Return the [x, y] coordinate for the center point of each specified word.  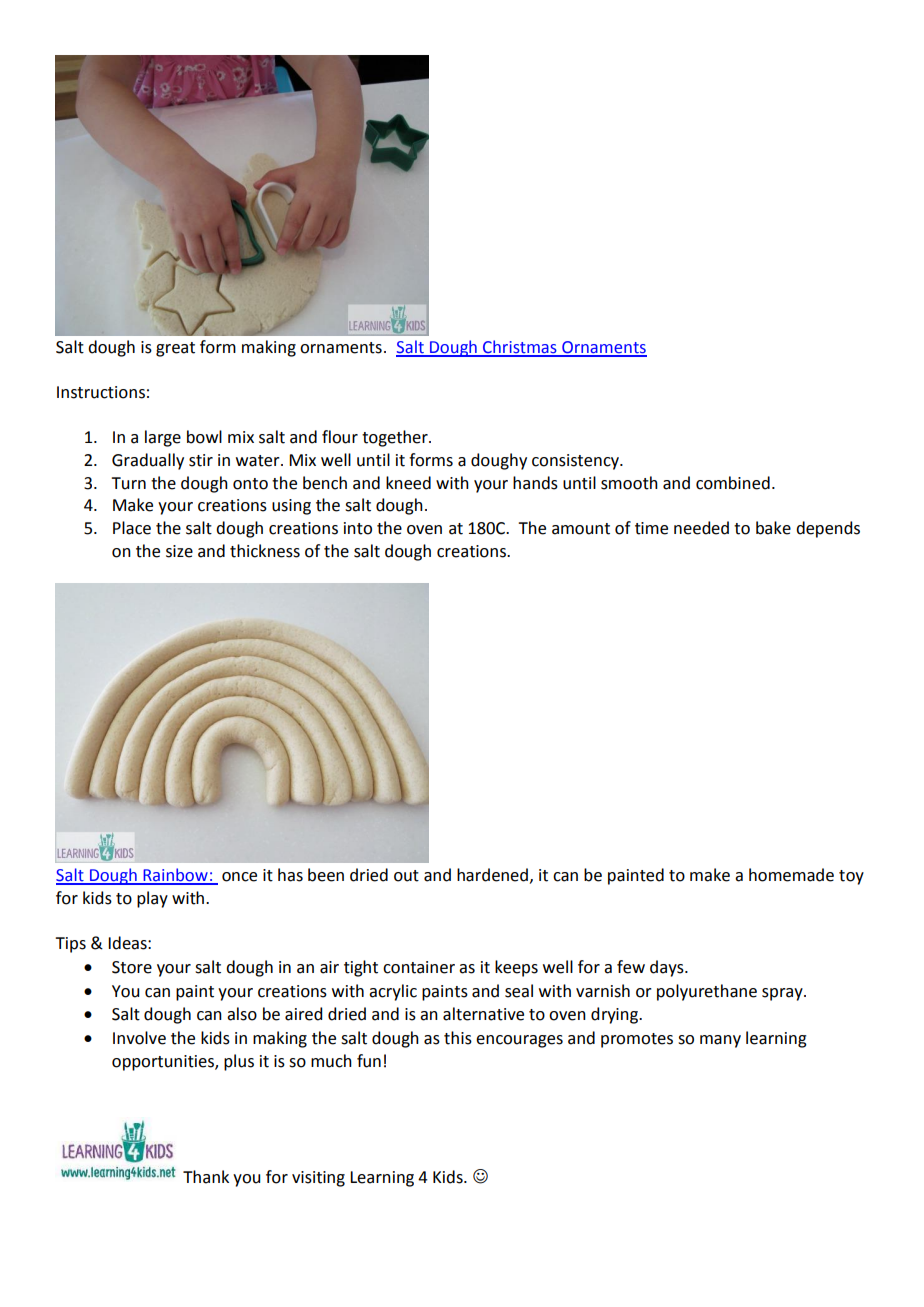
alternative [483, 1014]
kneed [408, 483]
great [175, 349]
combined [733, 483]
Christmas [520, 348]
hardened [492, 875]
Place [132, 528]
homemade [791, 875]
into [358, 528]
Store [132, 967]
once [239, 877]
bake [773, 528]
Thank [206, 1177]
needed [701, 528]
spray [783, 994]
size [179, 551]
